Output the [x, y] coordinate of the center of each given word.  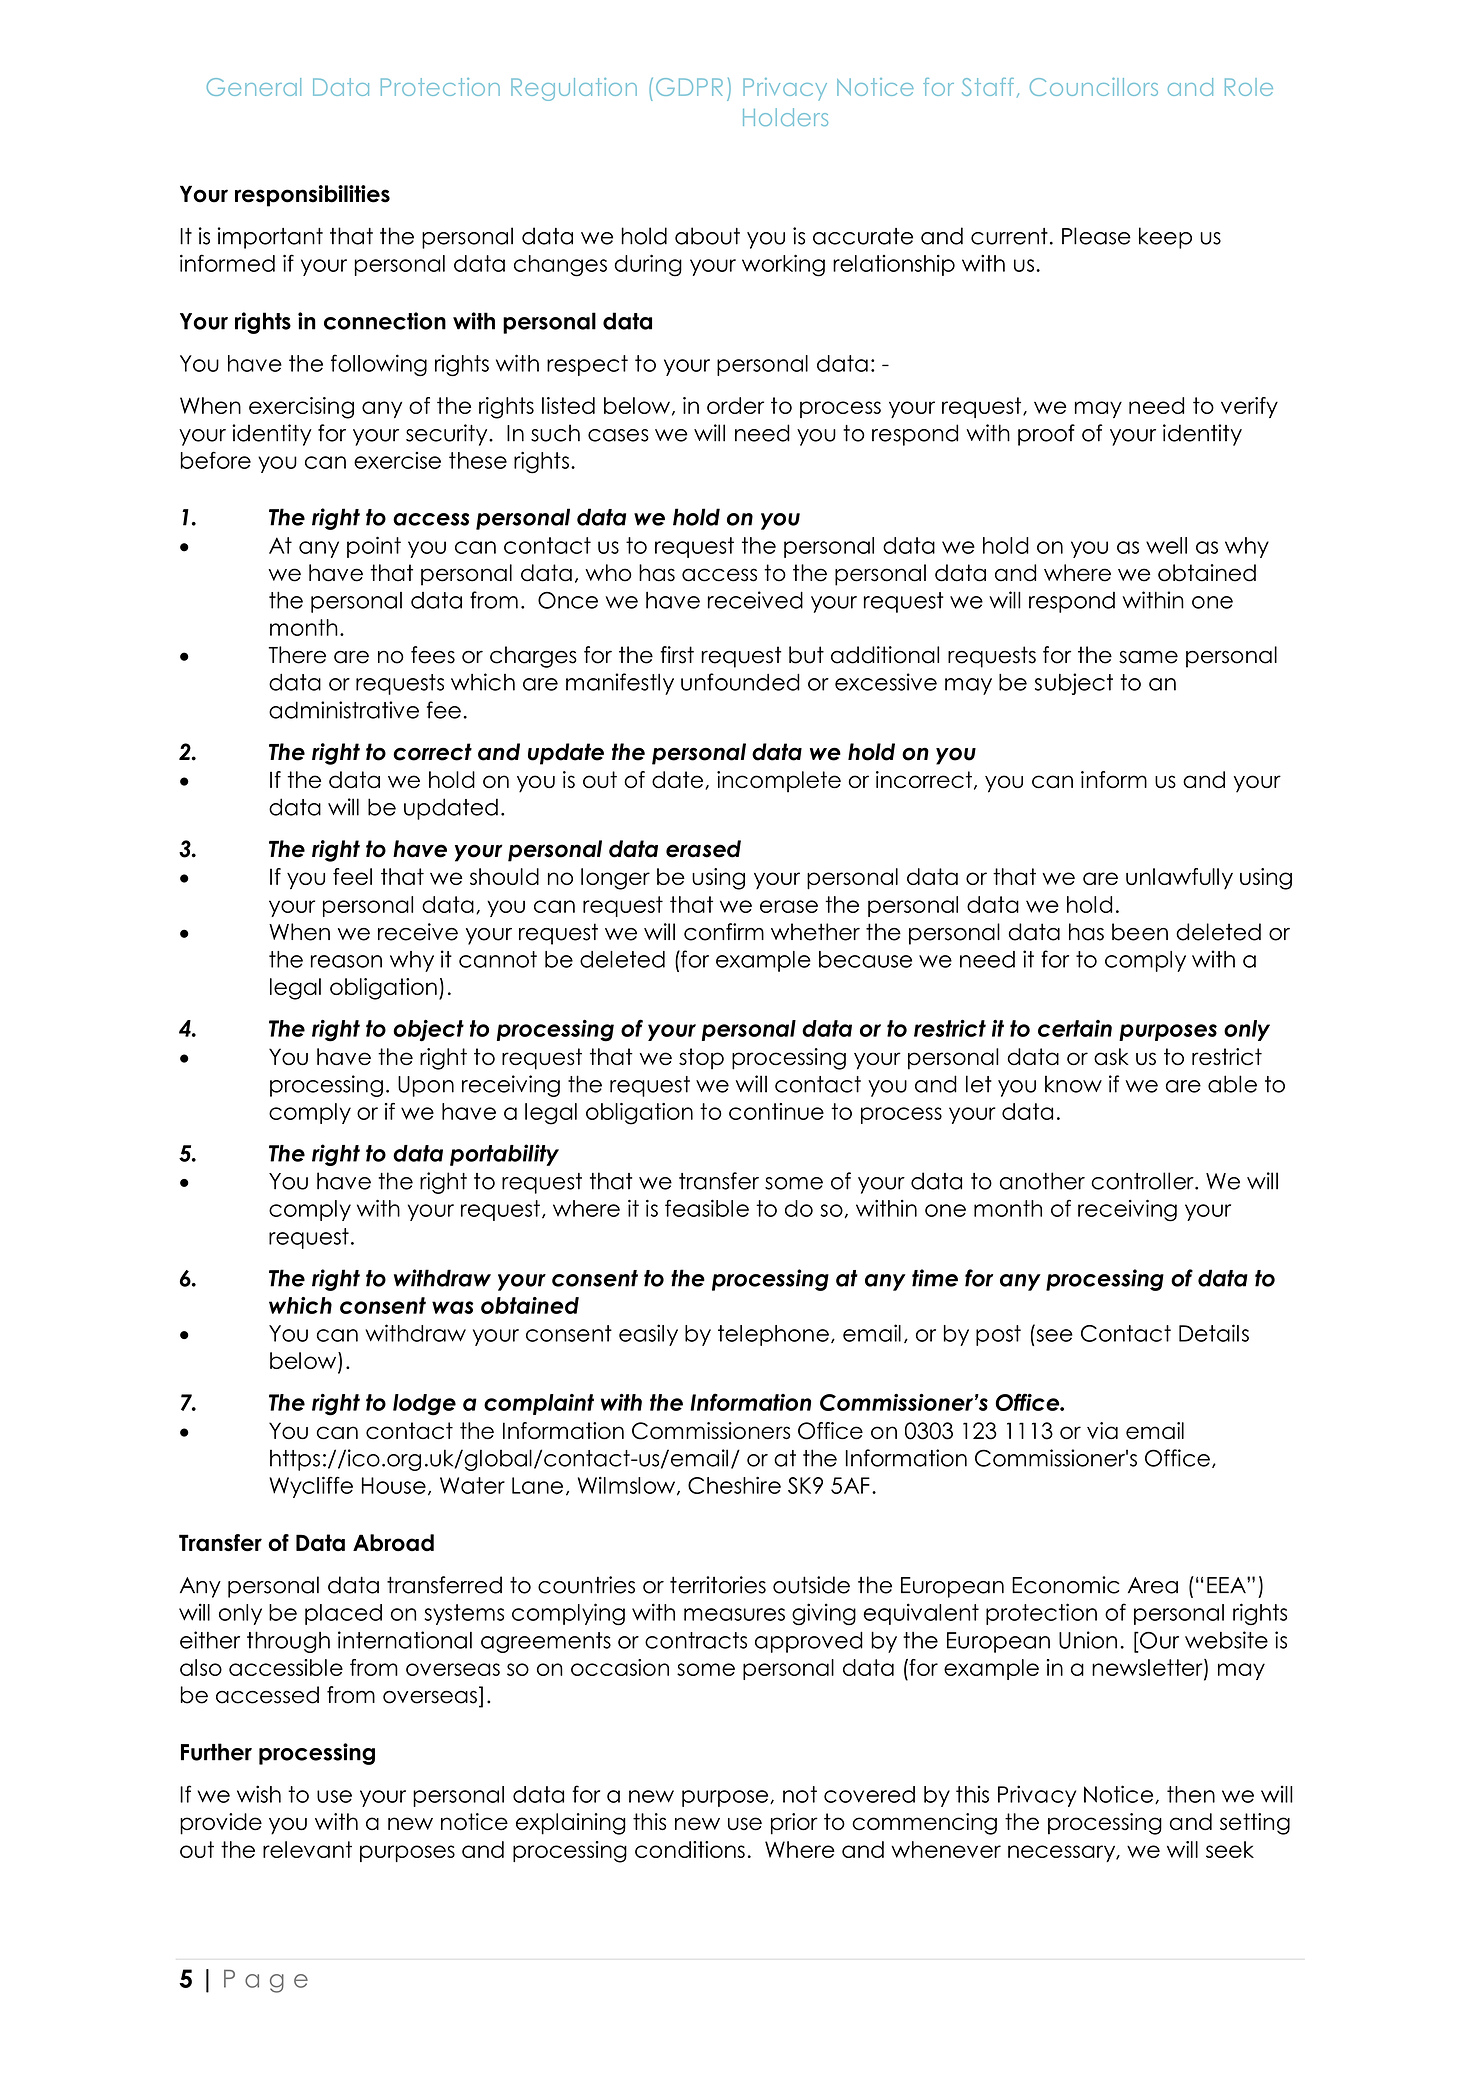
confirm [724, 932]
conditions [690, 1849]
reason [346, 961]
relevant [307, 1849]
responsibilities [312, 196]
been [1140, 932]
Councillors [1094, 87]
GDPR [689, 87]
